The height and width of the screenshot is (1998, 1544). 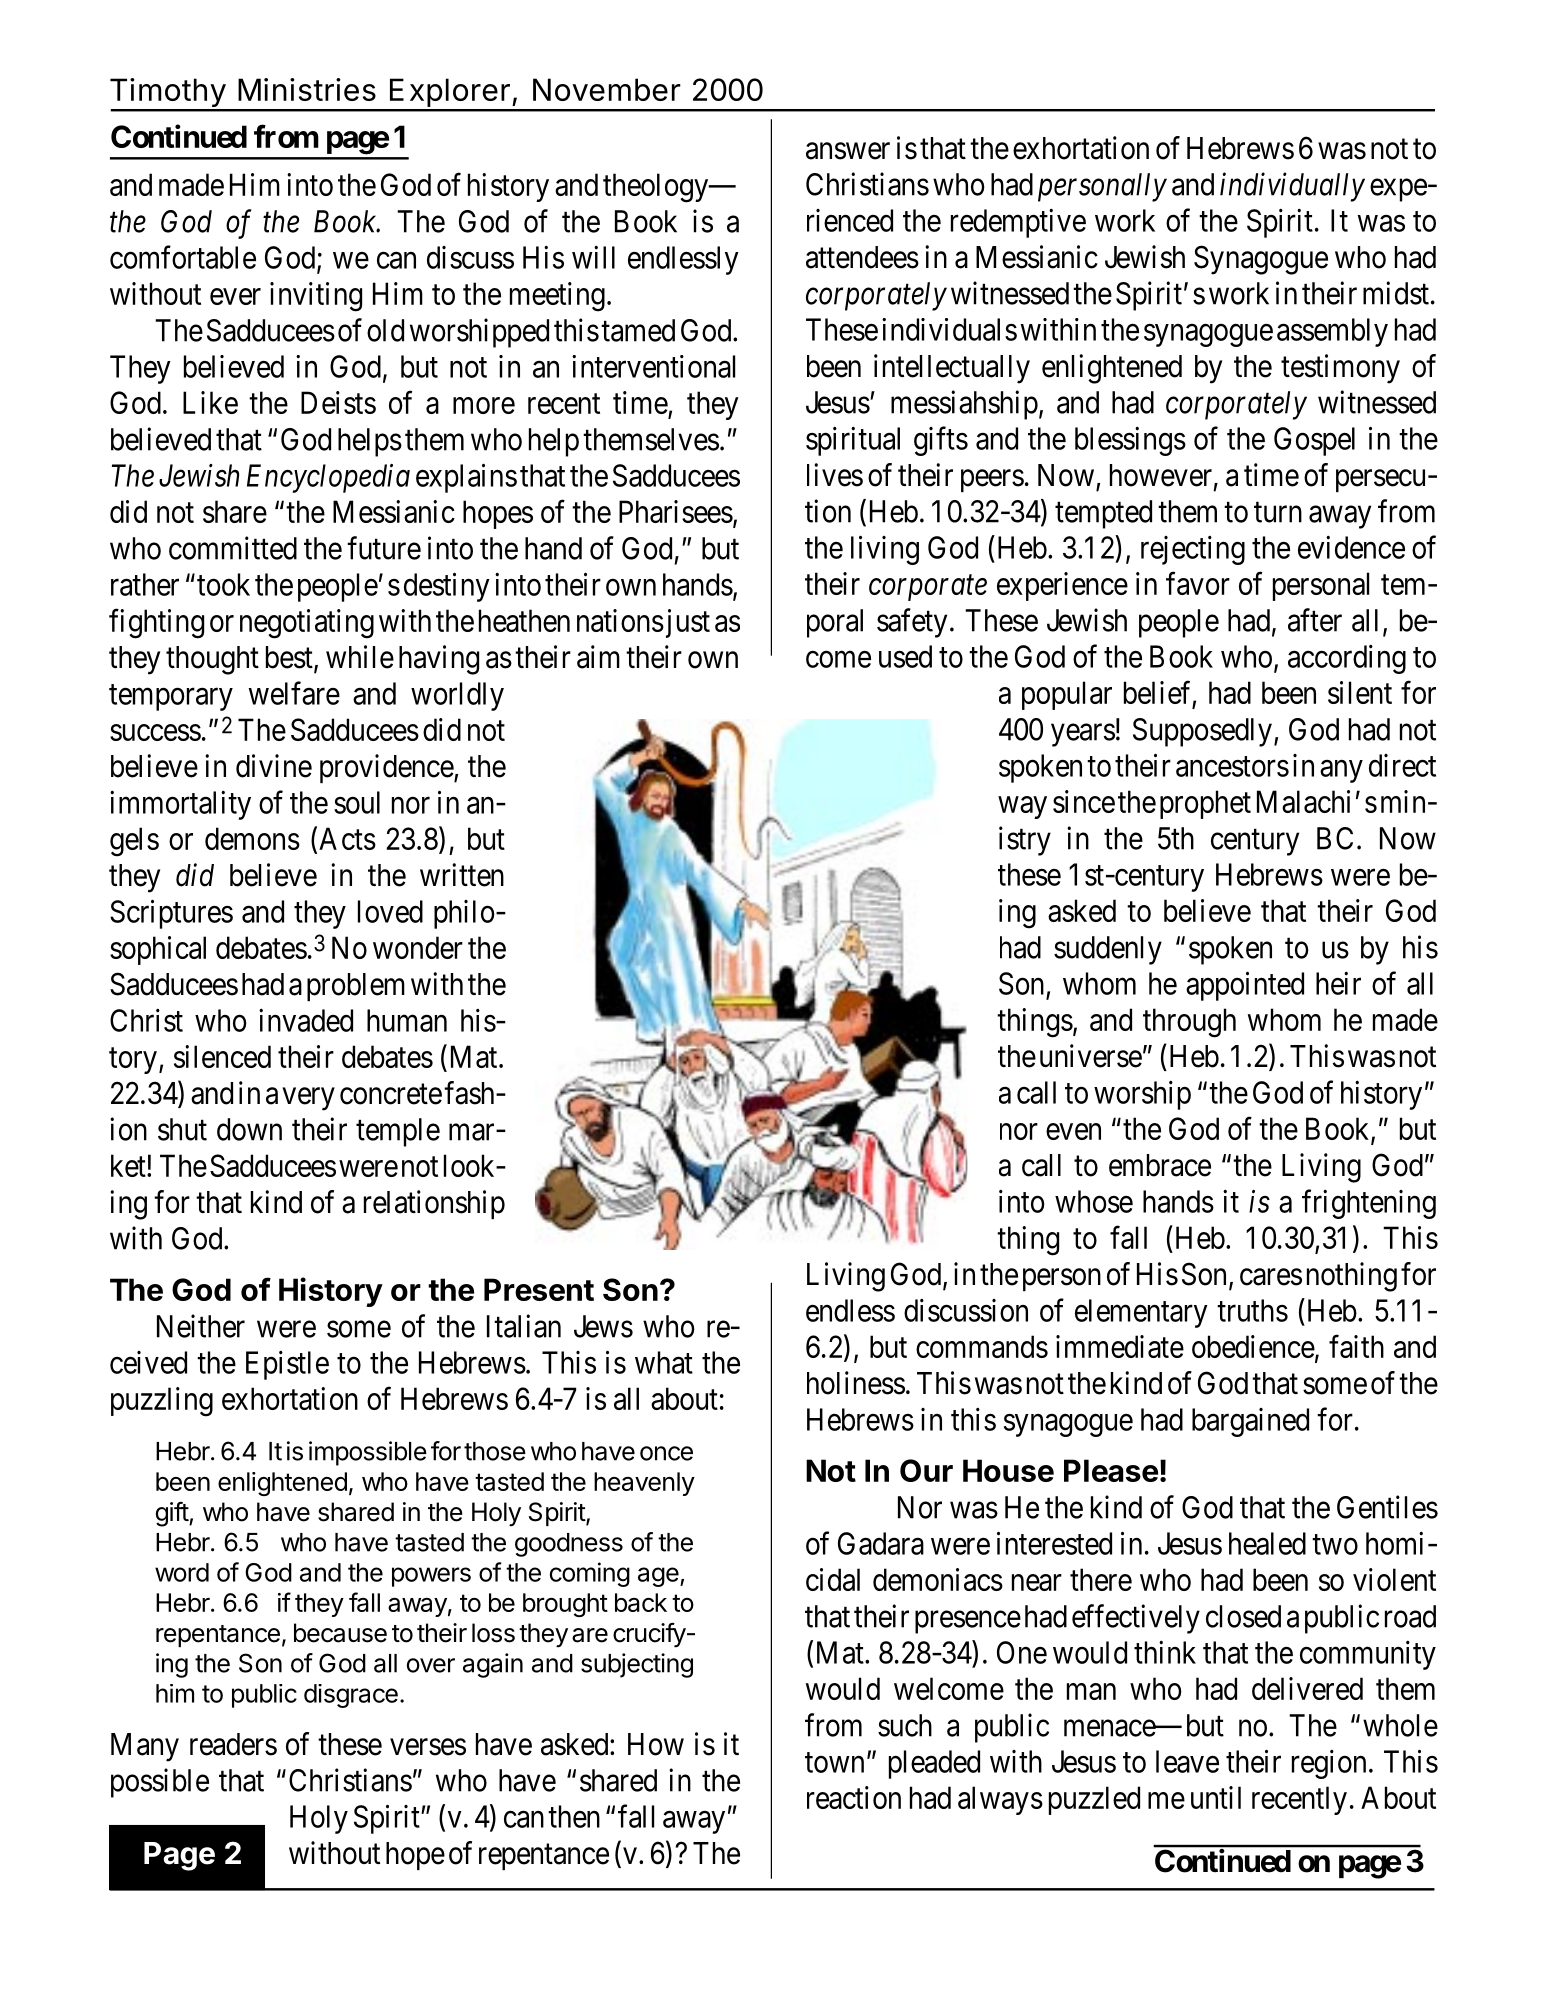 I want to click on disgrace, so click(x=351, y=1696).
